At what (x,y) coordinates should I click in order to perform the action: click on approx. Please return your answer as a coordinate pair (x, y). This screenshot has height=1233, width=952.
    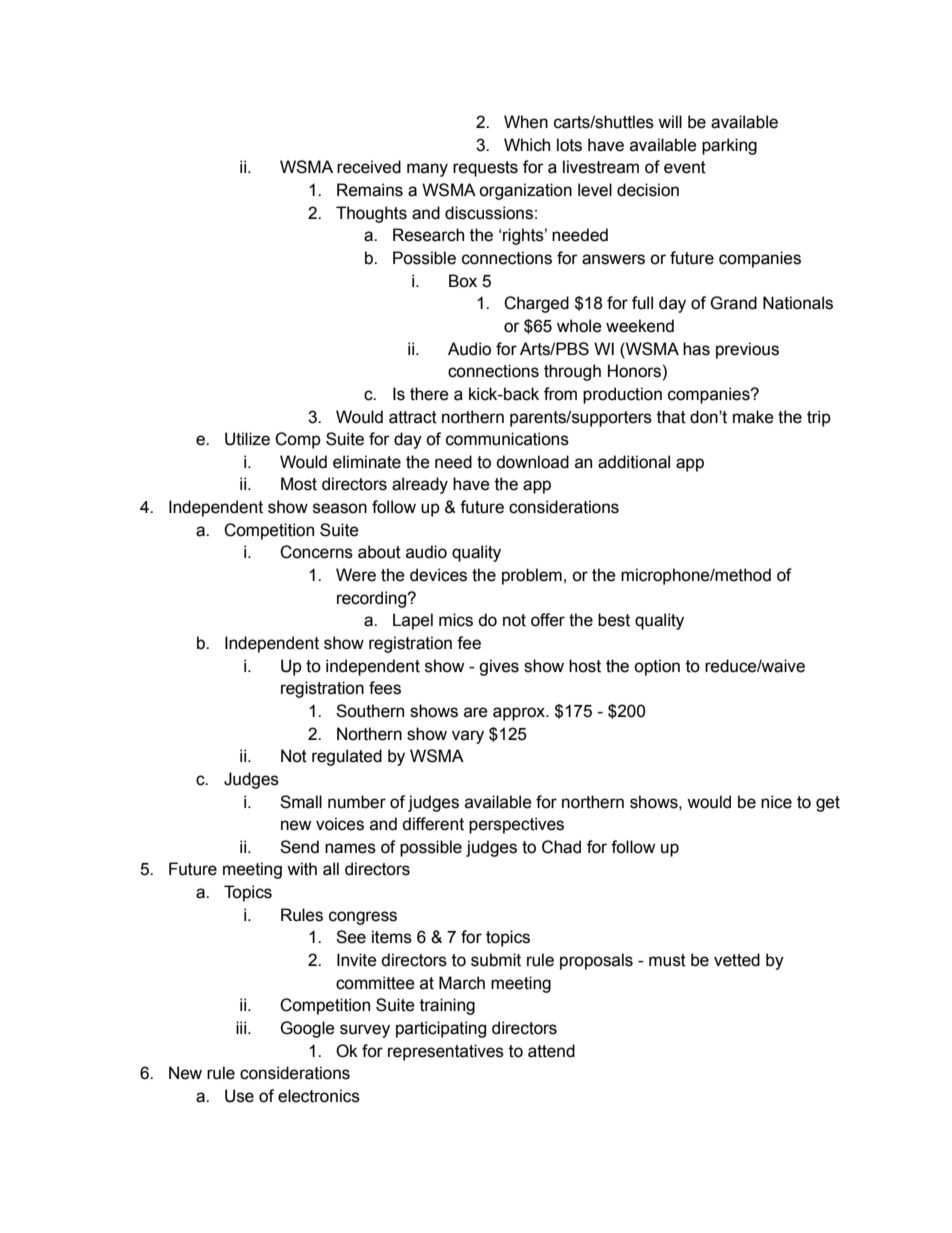
    Looking at the image, I should click on (520, 714).
